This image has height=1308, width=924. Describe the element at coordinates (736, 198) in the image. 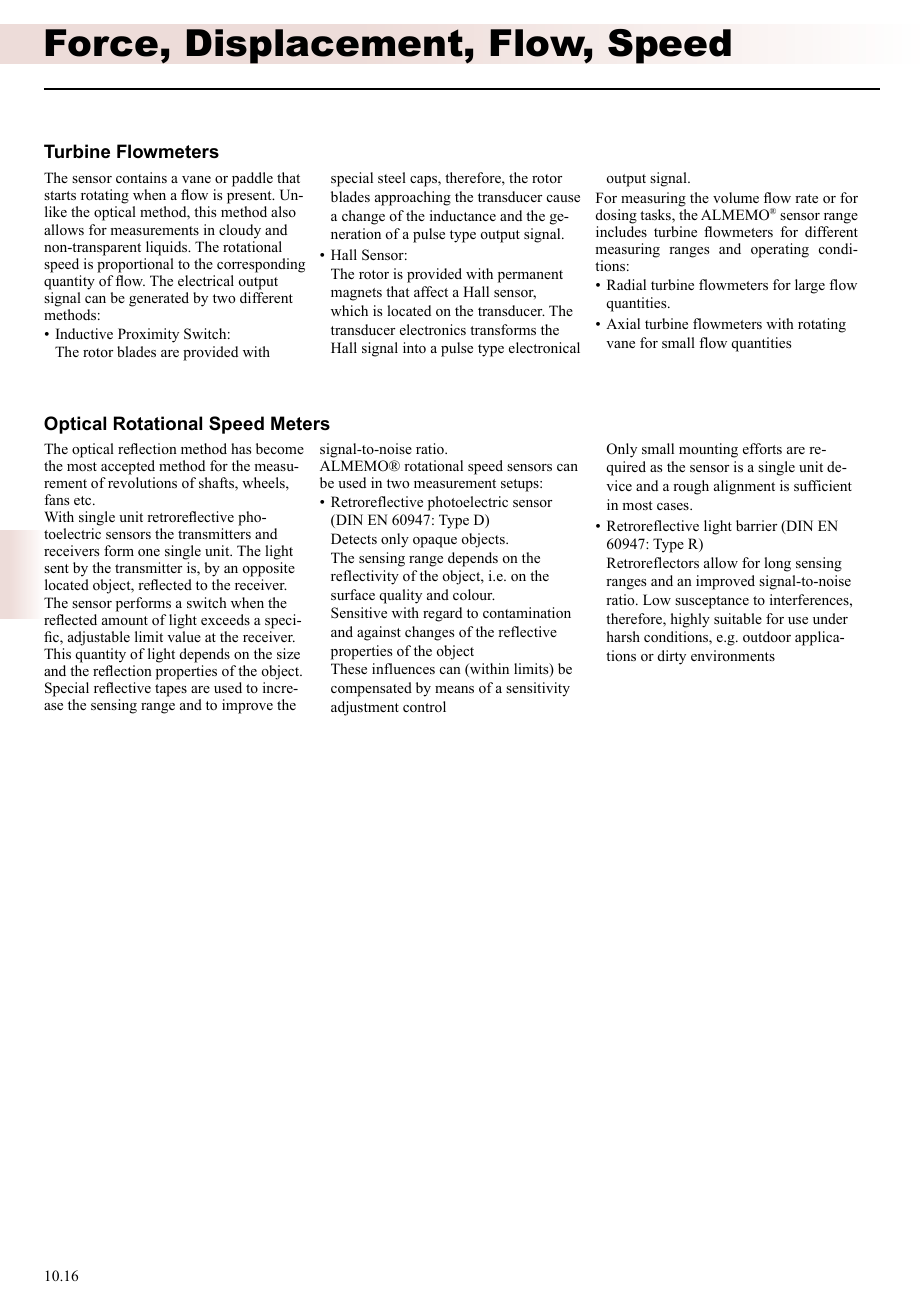

I see `volume` at that location.
